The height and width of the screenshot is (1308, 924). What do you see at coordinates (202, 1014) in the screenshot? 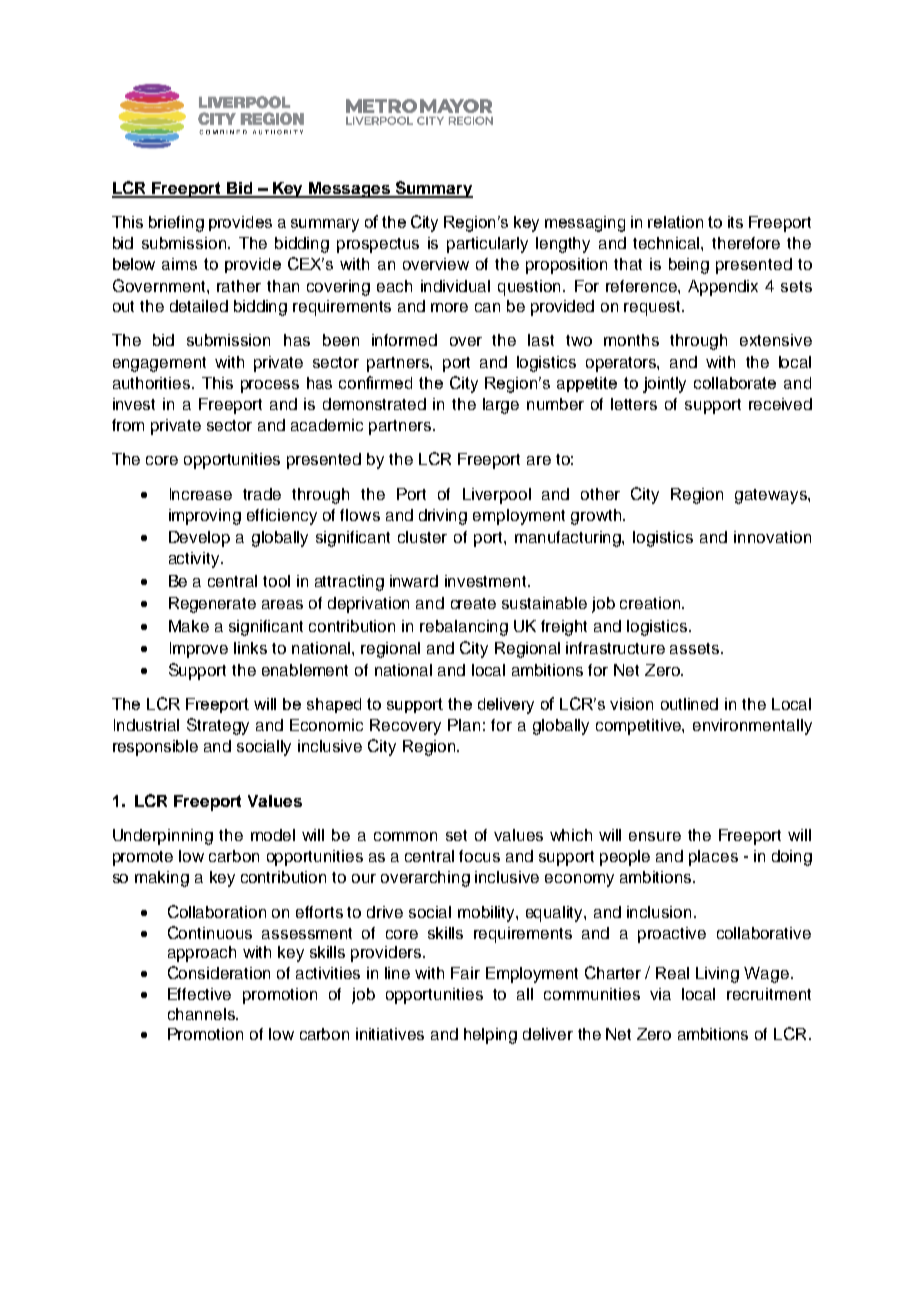
I see `channels` at bounding box center [202, 1014].
